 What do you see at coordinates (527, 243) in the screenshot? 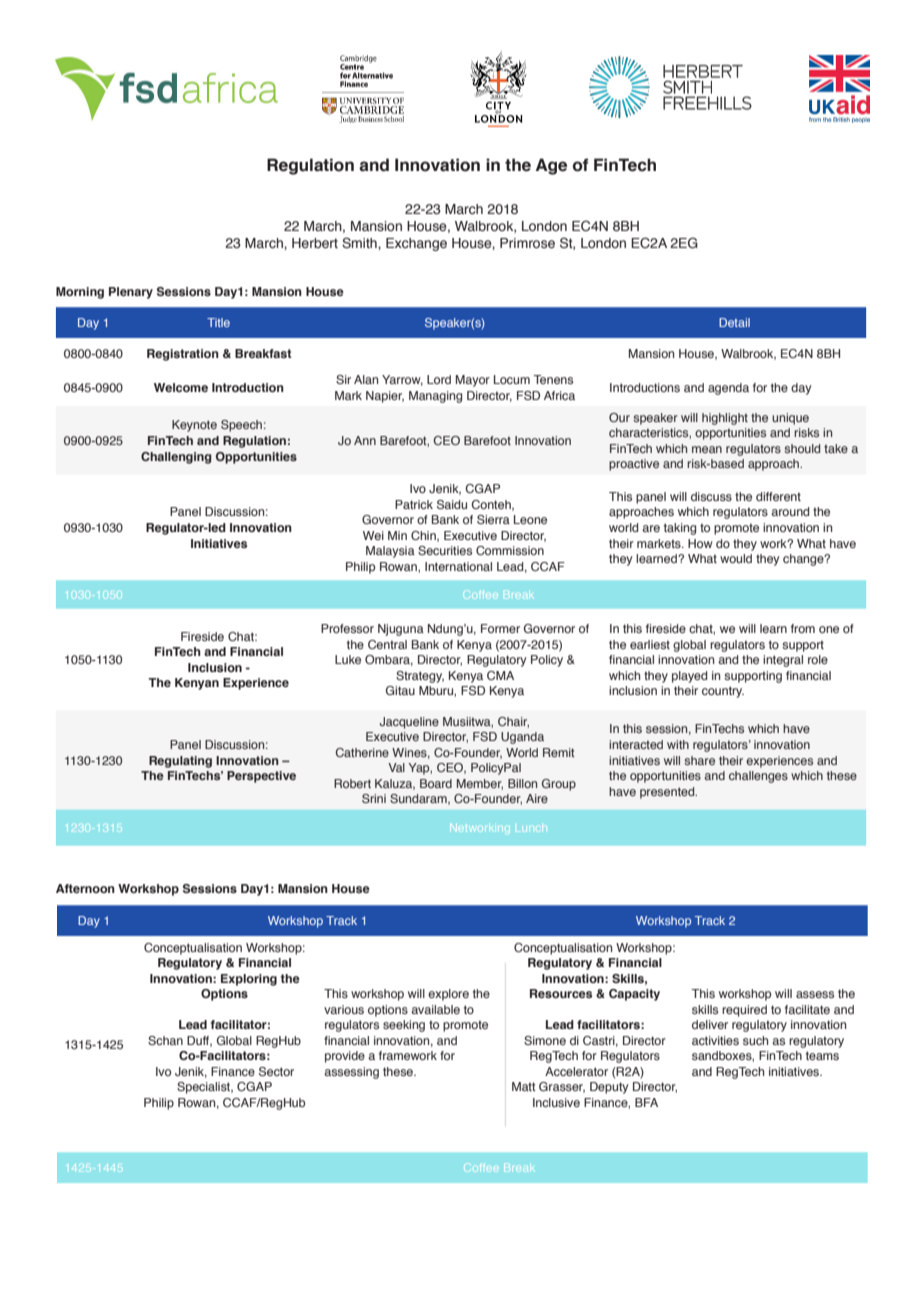
I see `Primrose` at bounding box center [527, 243].
